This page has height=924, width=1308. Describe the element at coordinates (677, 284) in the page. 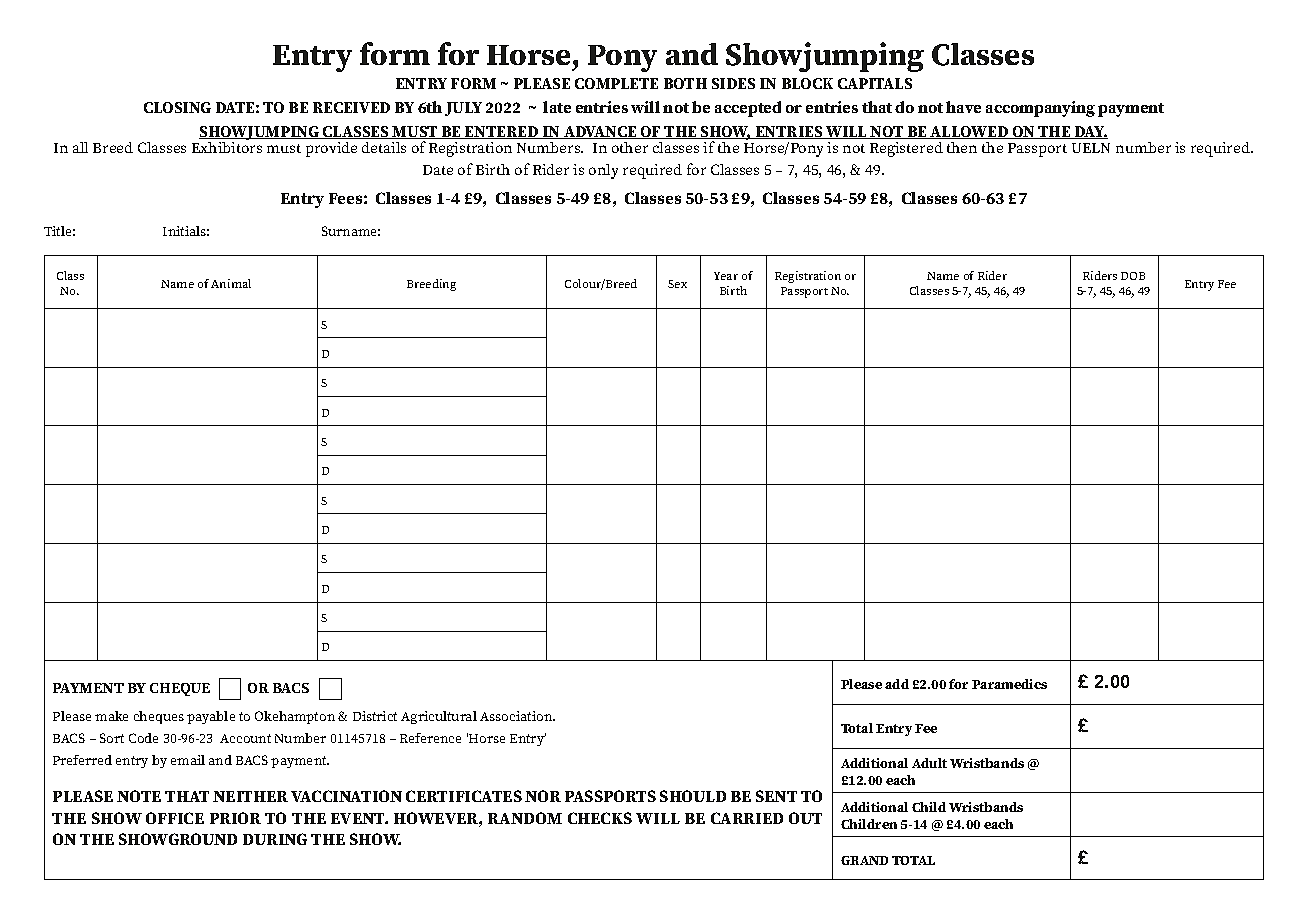

I see `Sex` at that location.
